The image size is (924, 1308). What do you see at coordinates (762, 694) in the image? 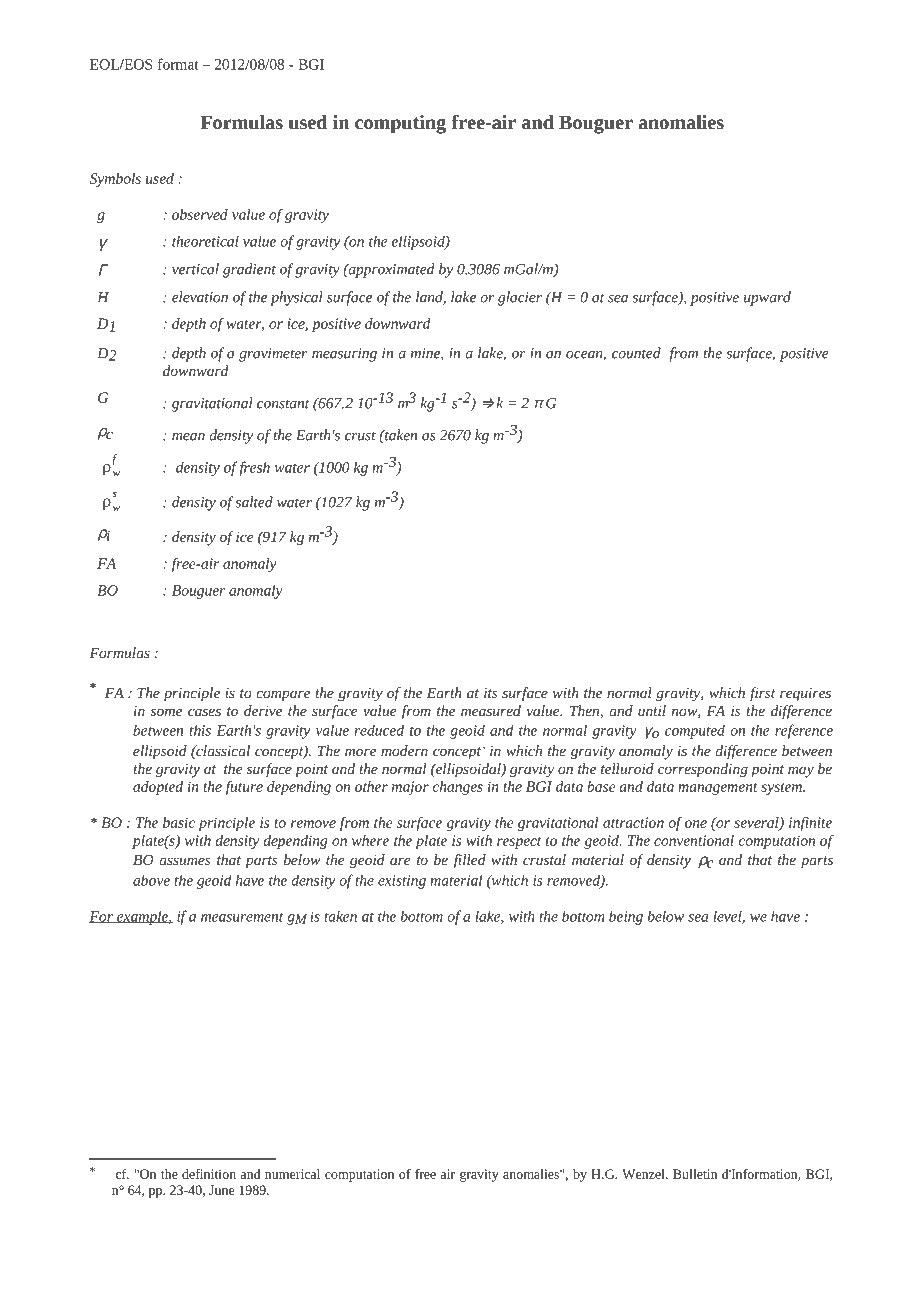
I see `first` at bounding box center [762, 694].
